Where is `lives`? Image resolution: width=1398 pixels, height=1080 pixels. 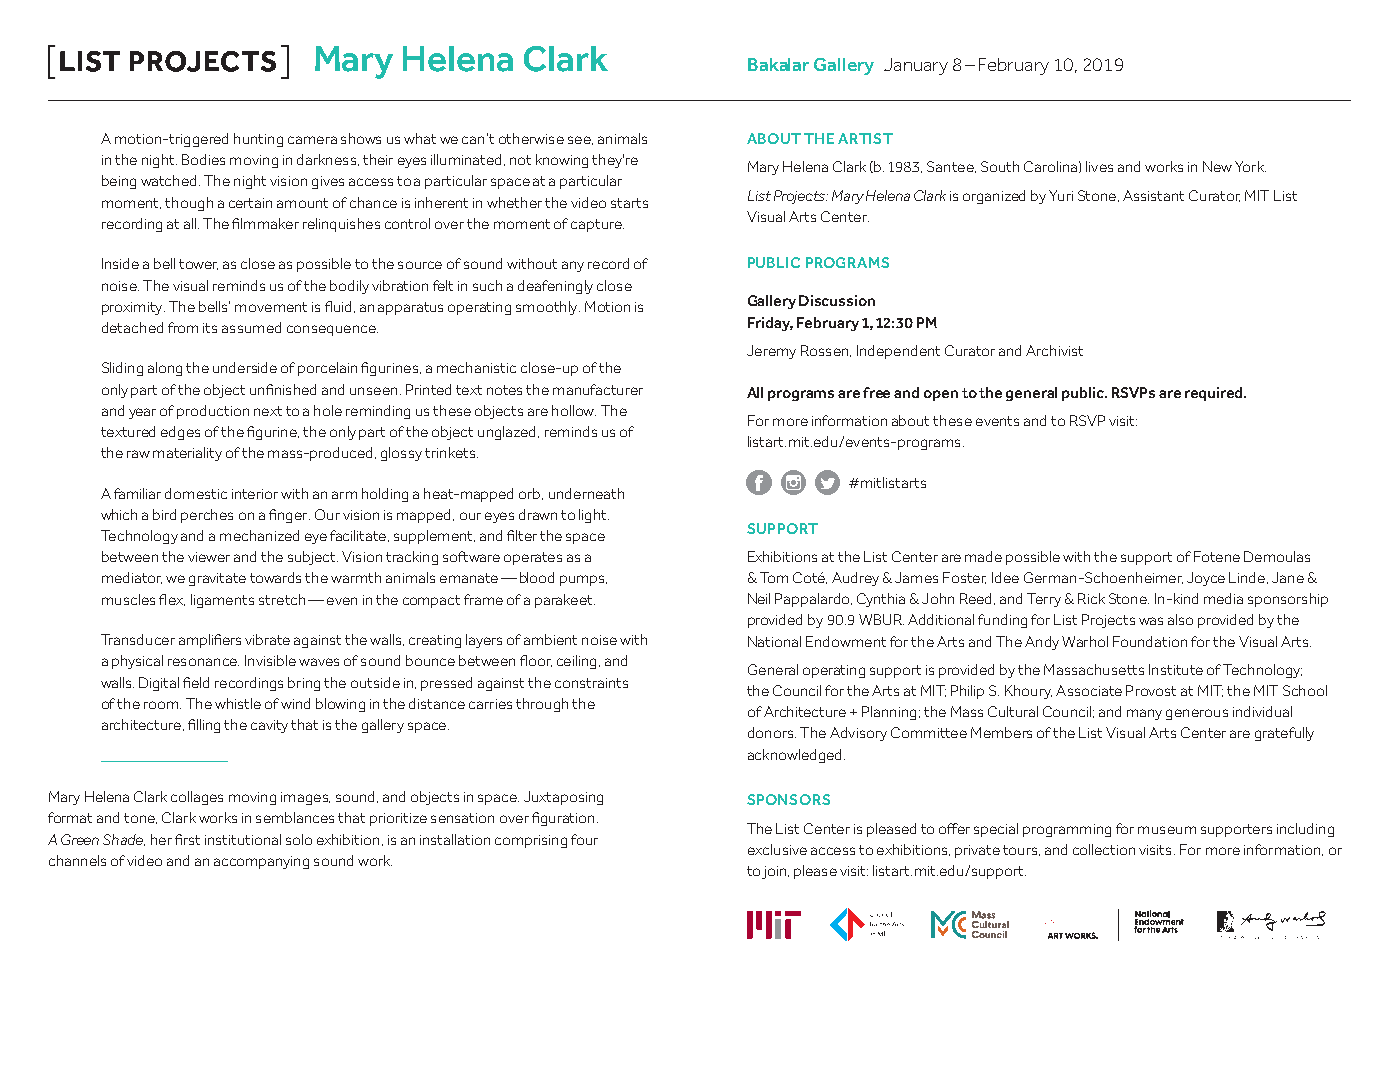 lives is located at coordinates (1099, 166).
